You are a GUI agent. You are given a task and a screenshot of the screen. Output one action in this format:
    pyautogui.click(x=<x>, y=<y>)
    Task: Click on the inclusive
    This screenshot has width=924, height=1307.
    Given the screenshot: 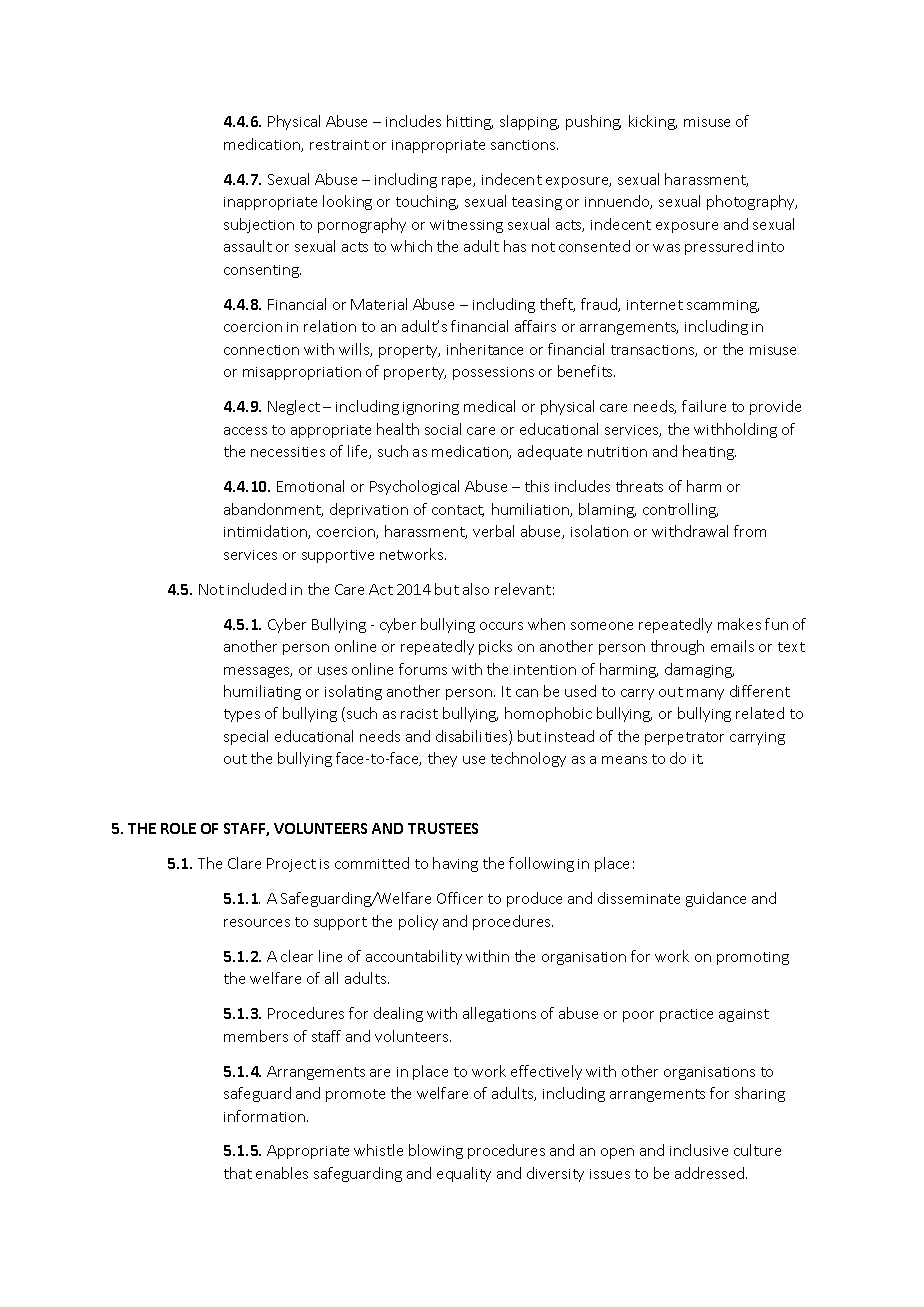 What is the action you would take?
    pyautogui.click(x=699, y=1150)
